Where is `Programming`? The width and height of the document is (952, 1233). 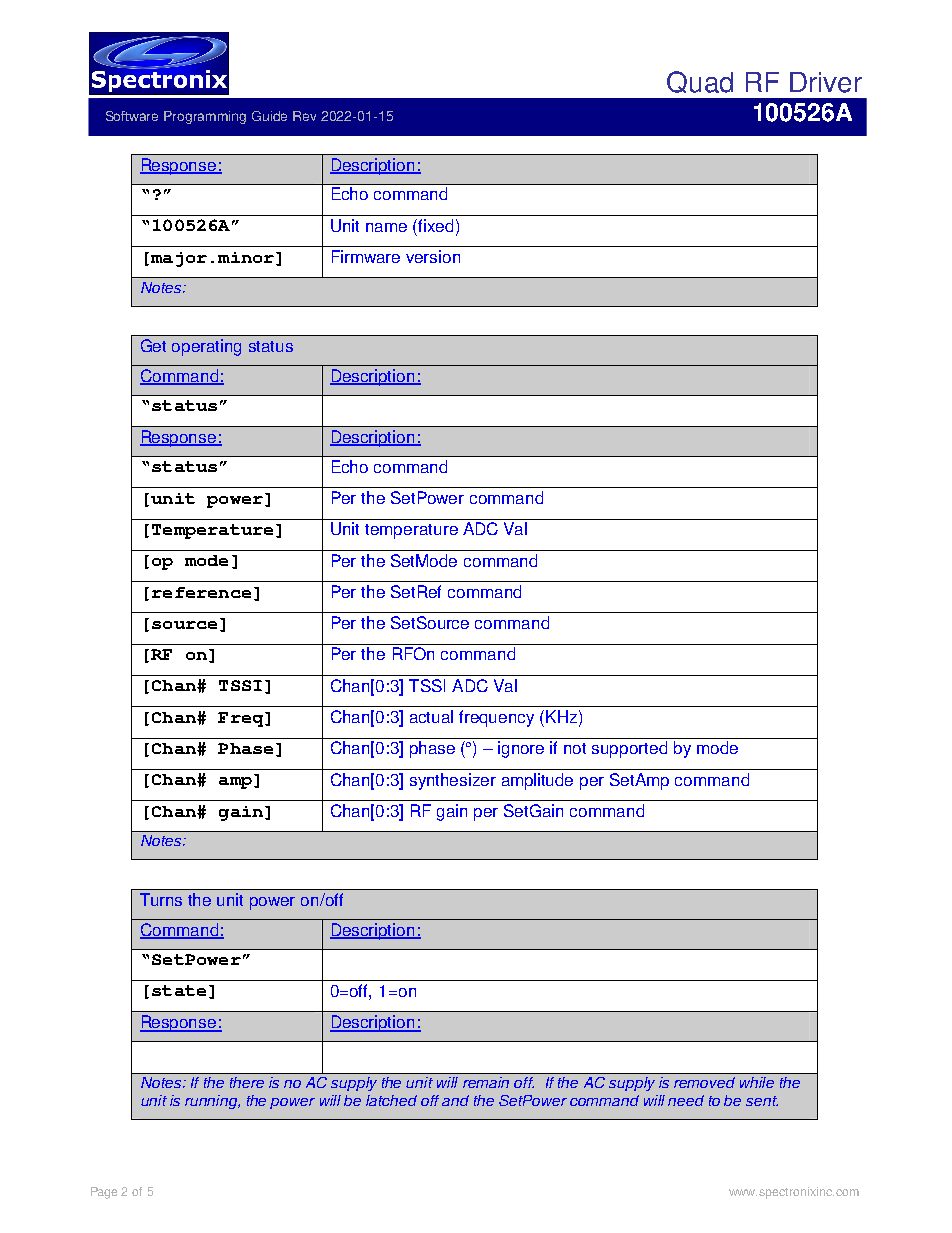
Programming is located at coordinates (205, 117).
